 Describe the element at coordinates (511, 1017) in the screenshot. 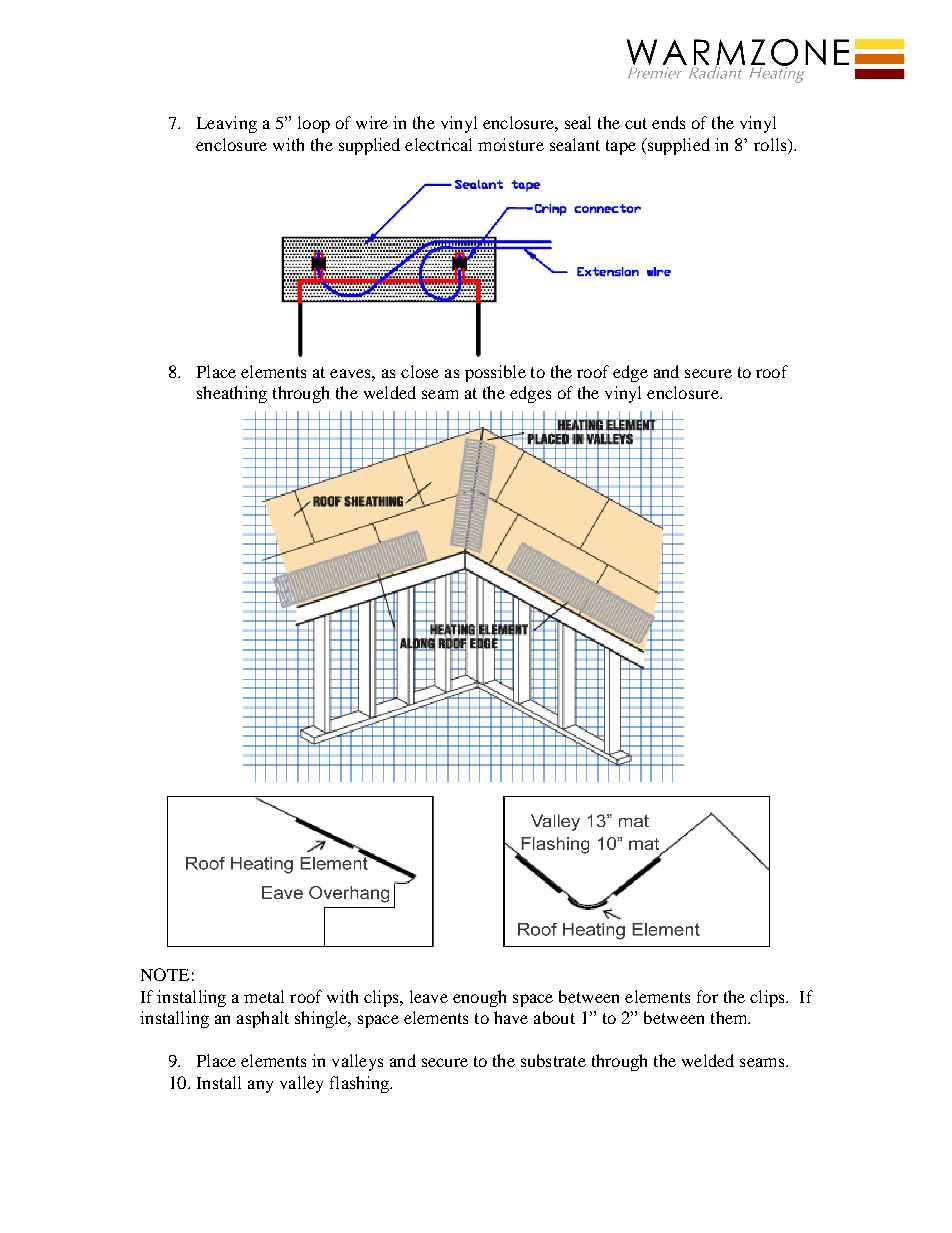

I see `have` at that location.
